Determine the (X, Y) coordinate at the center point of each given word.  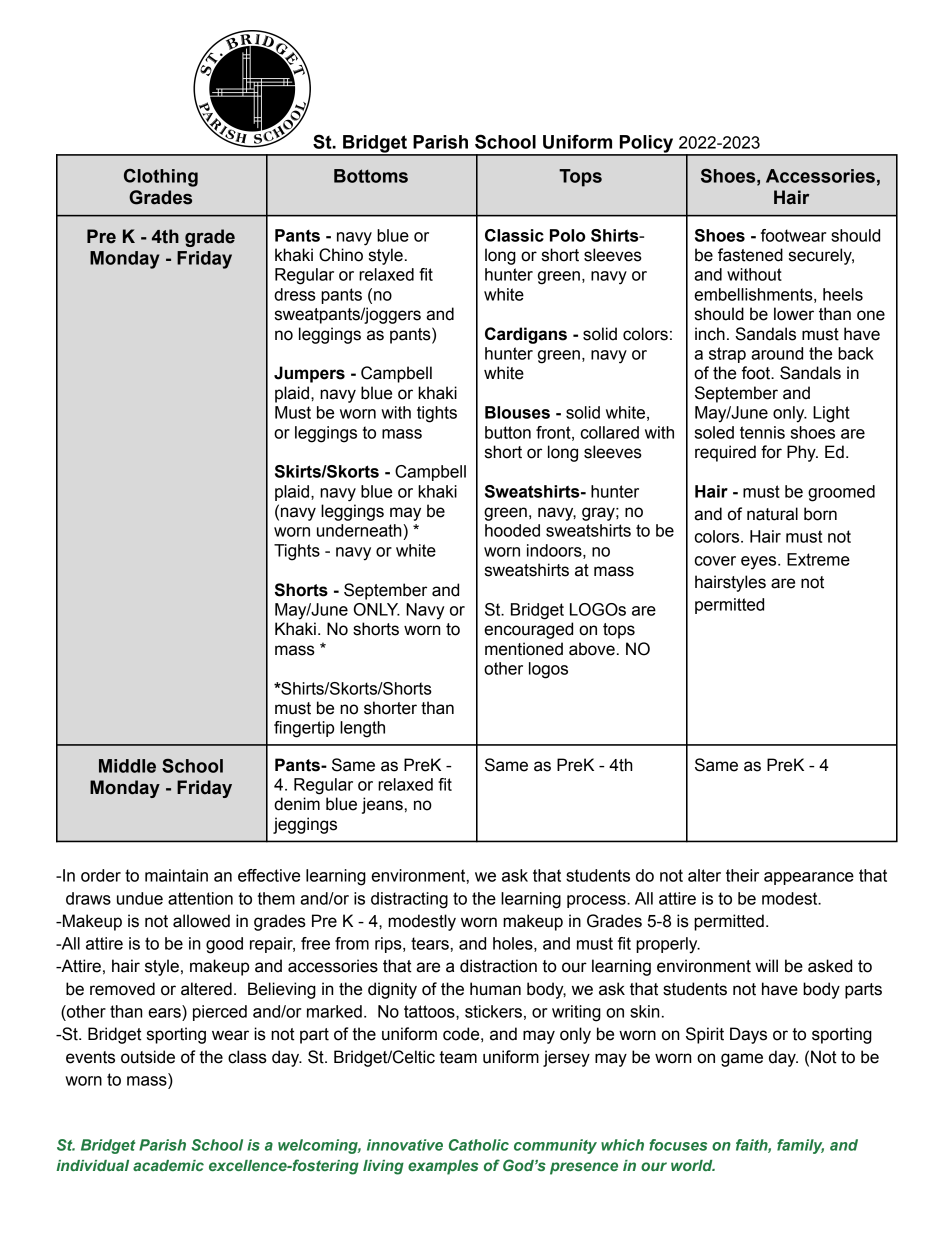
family (800, 1146)
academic (168, 1165)
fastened (750, 255)
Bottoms (371, 176)
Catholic (479, 1145)
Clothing (161, 178)
